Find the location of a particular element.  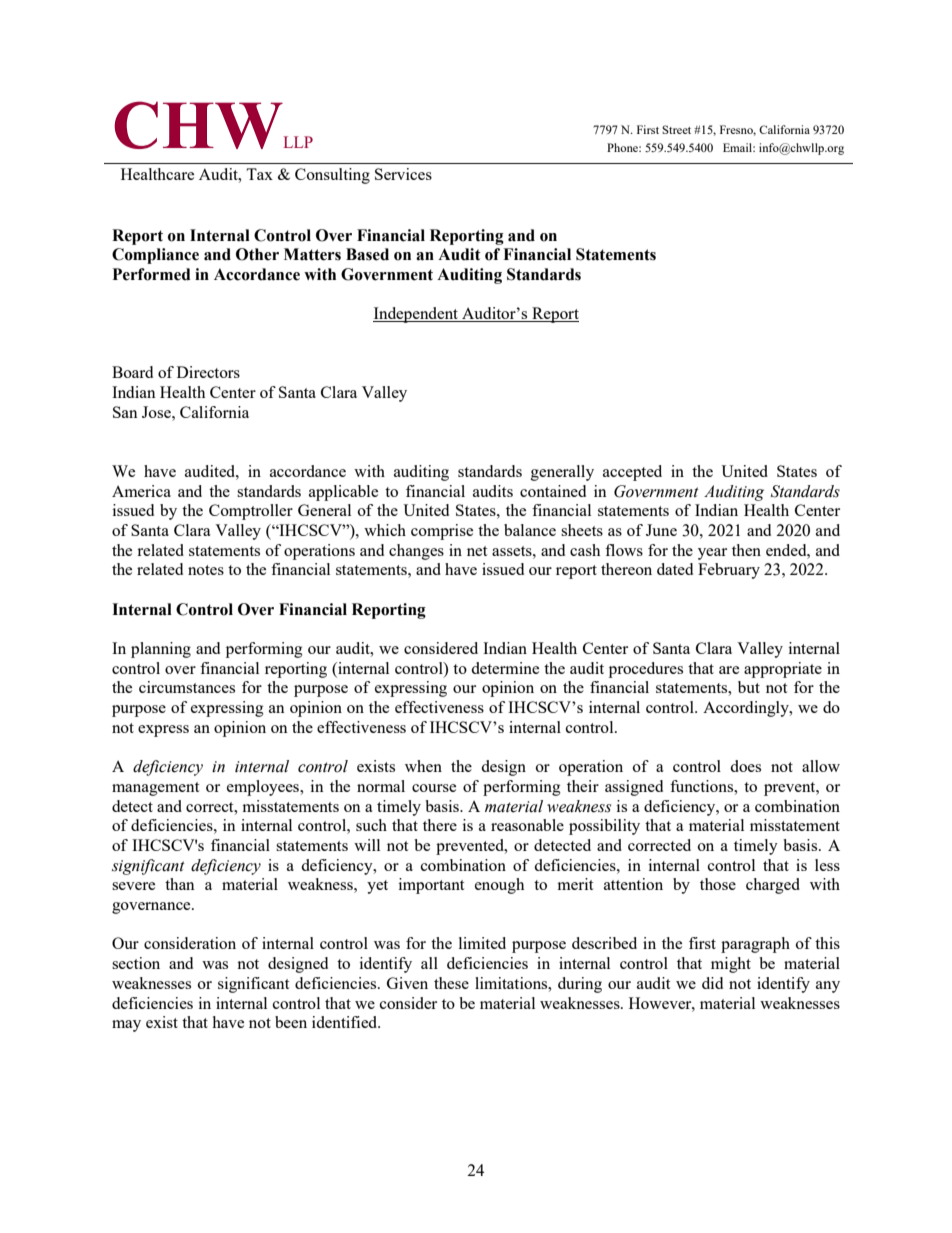

Street is located at coordinates (676, 129).
